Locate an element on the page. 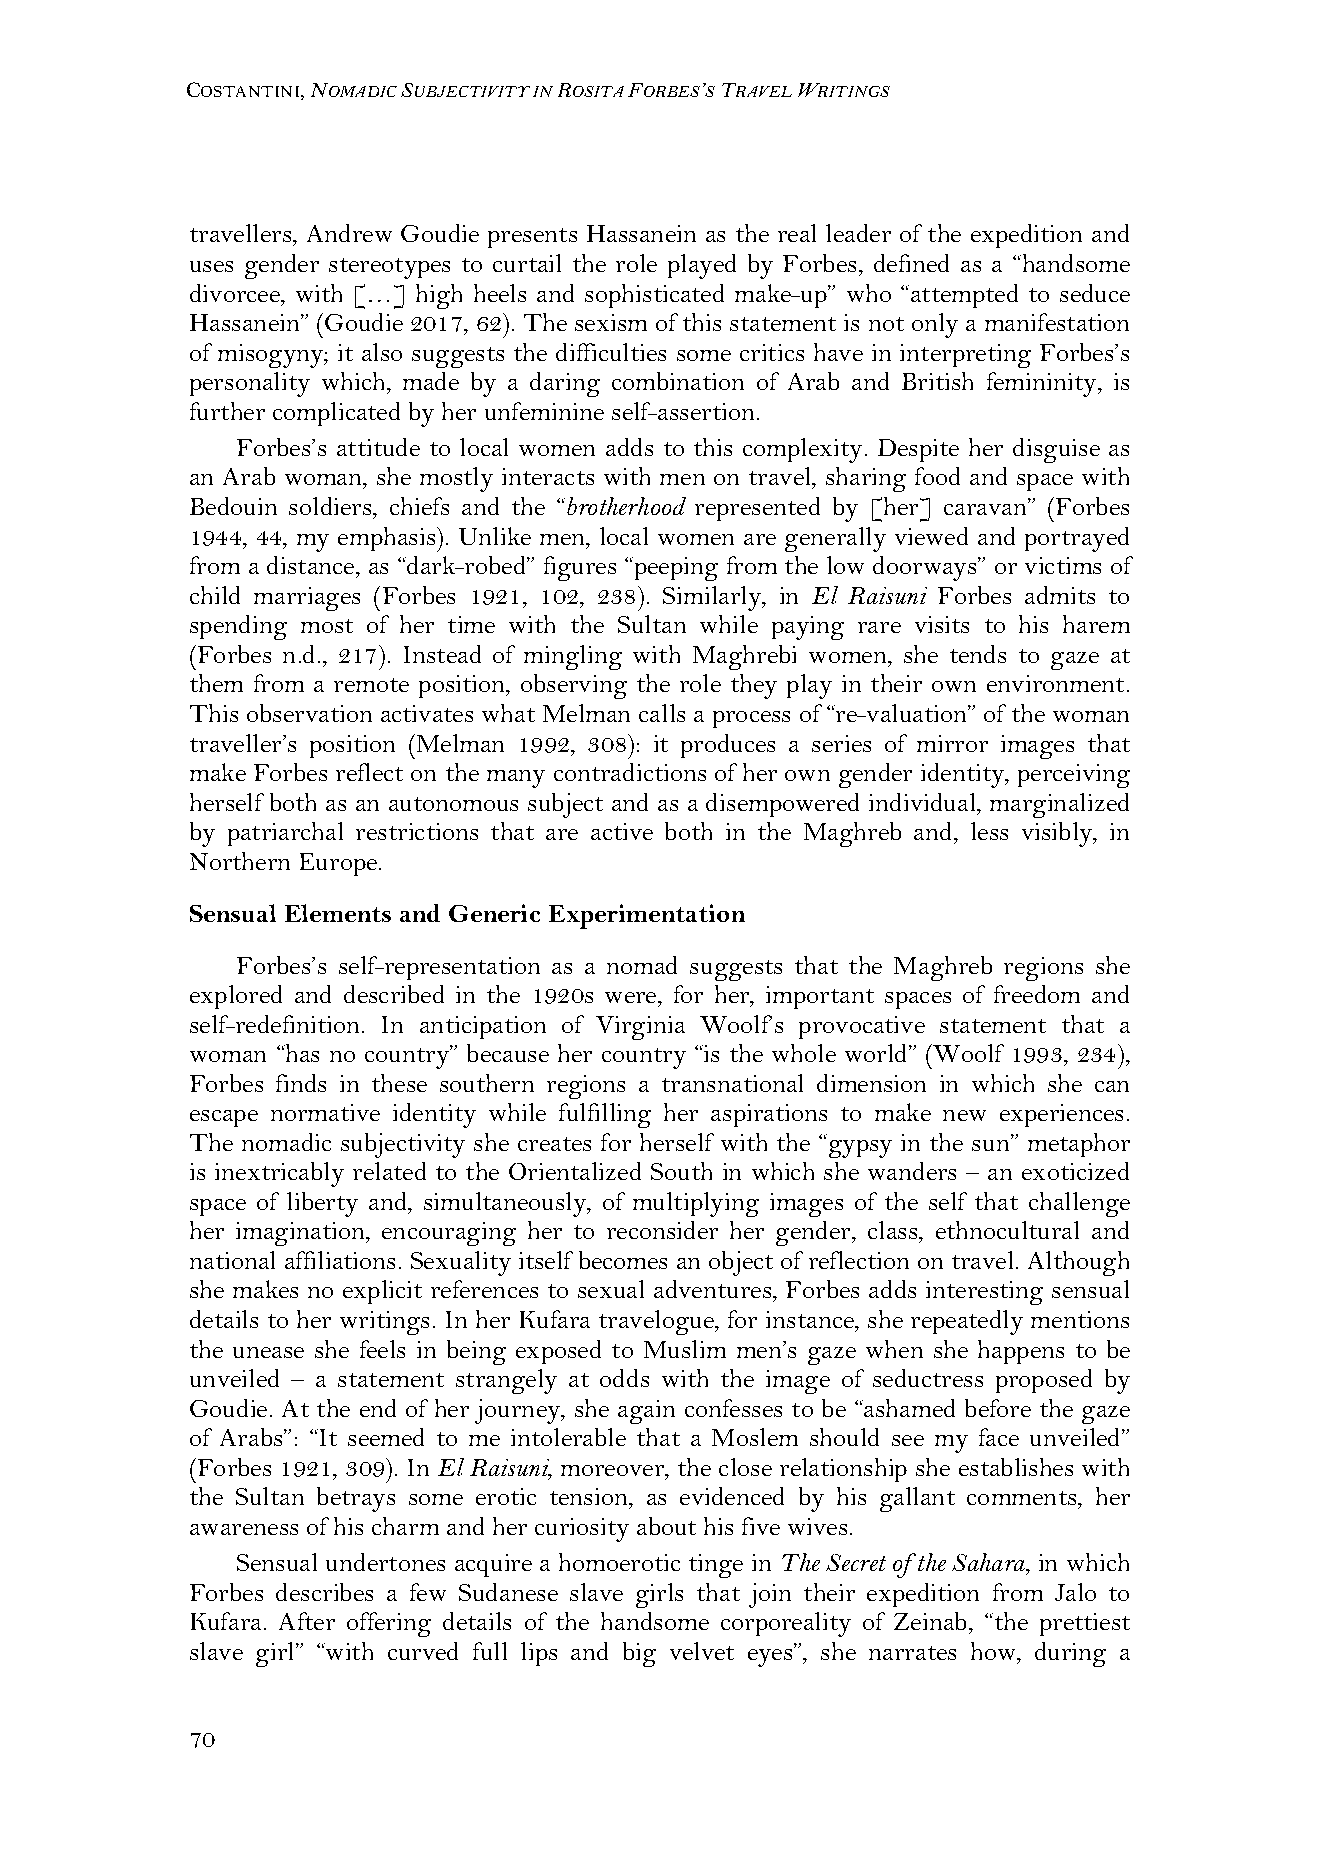  distance is located at coordinates (312, 565).
